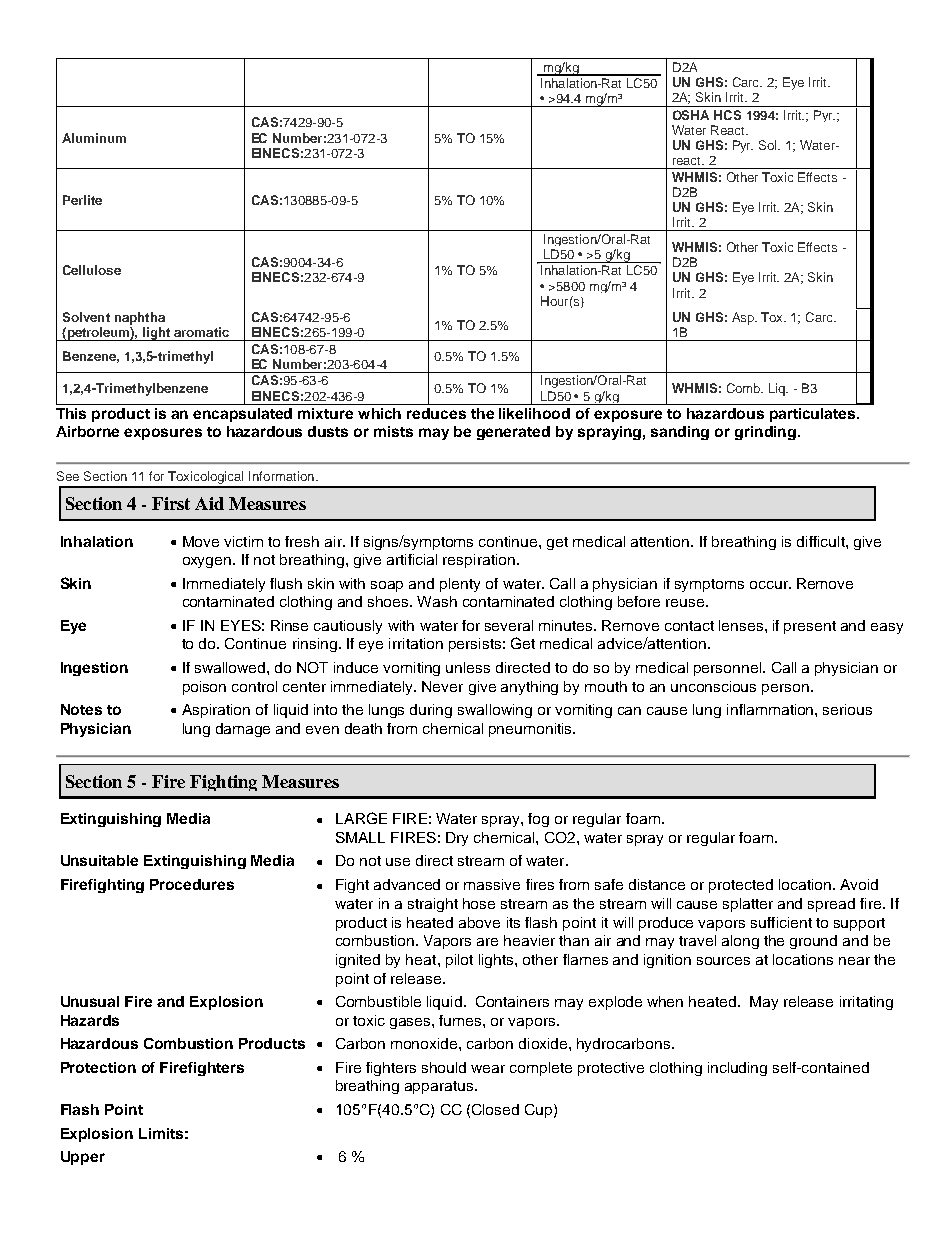  I want to click on inflammation, so click(771, 709).
